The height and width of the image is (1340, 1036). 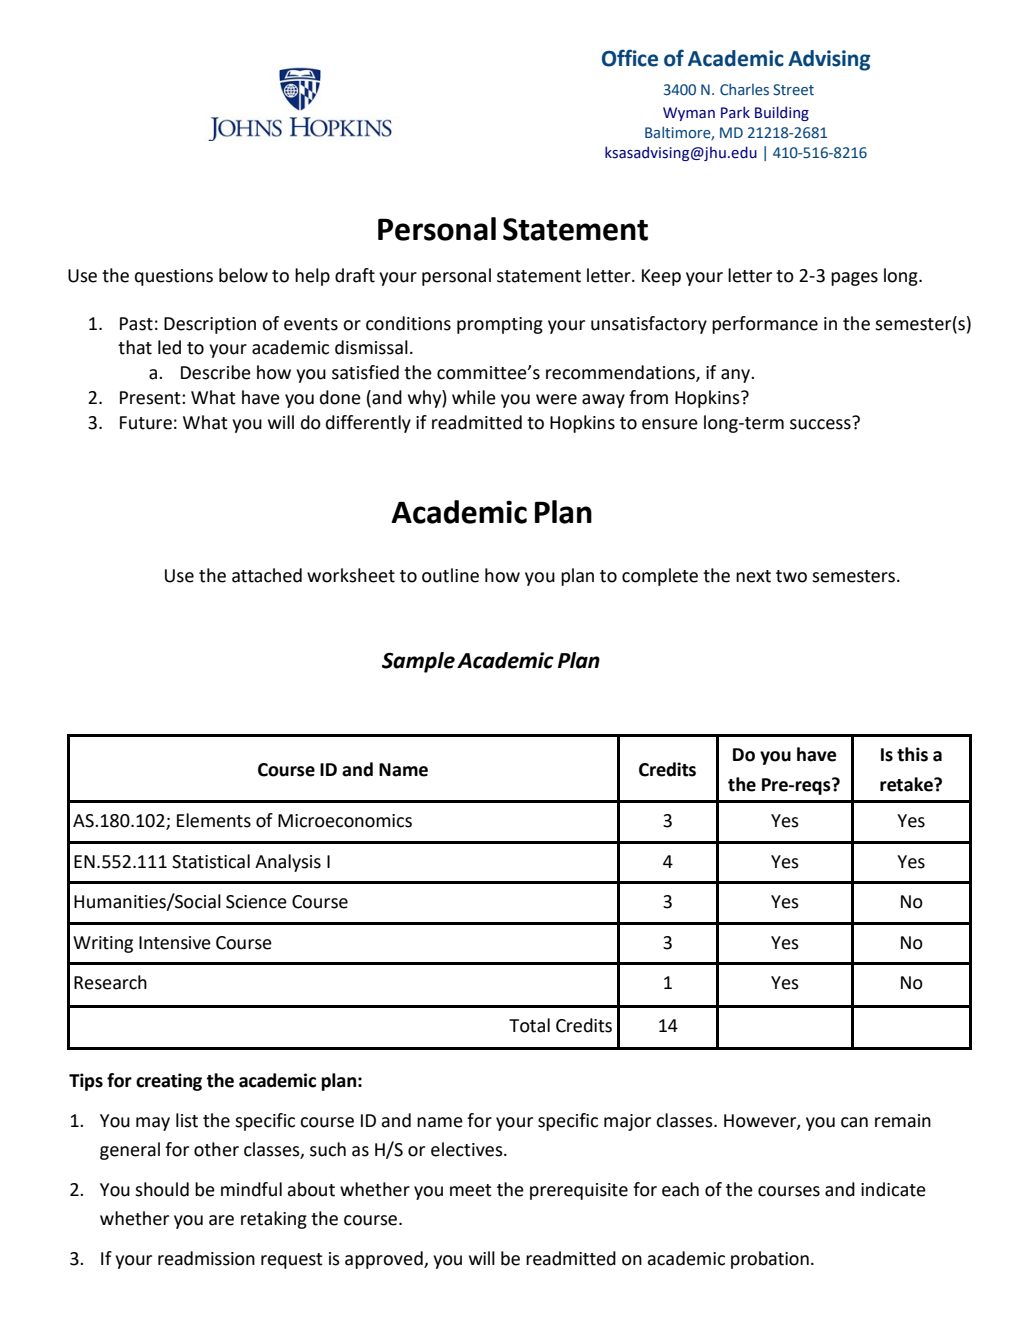 I want to click on meet, so click(x=471, y=1190).
